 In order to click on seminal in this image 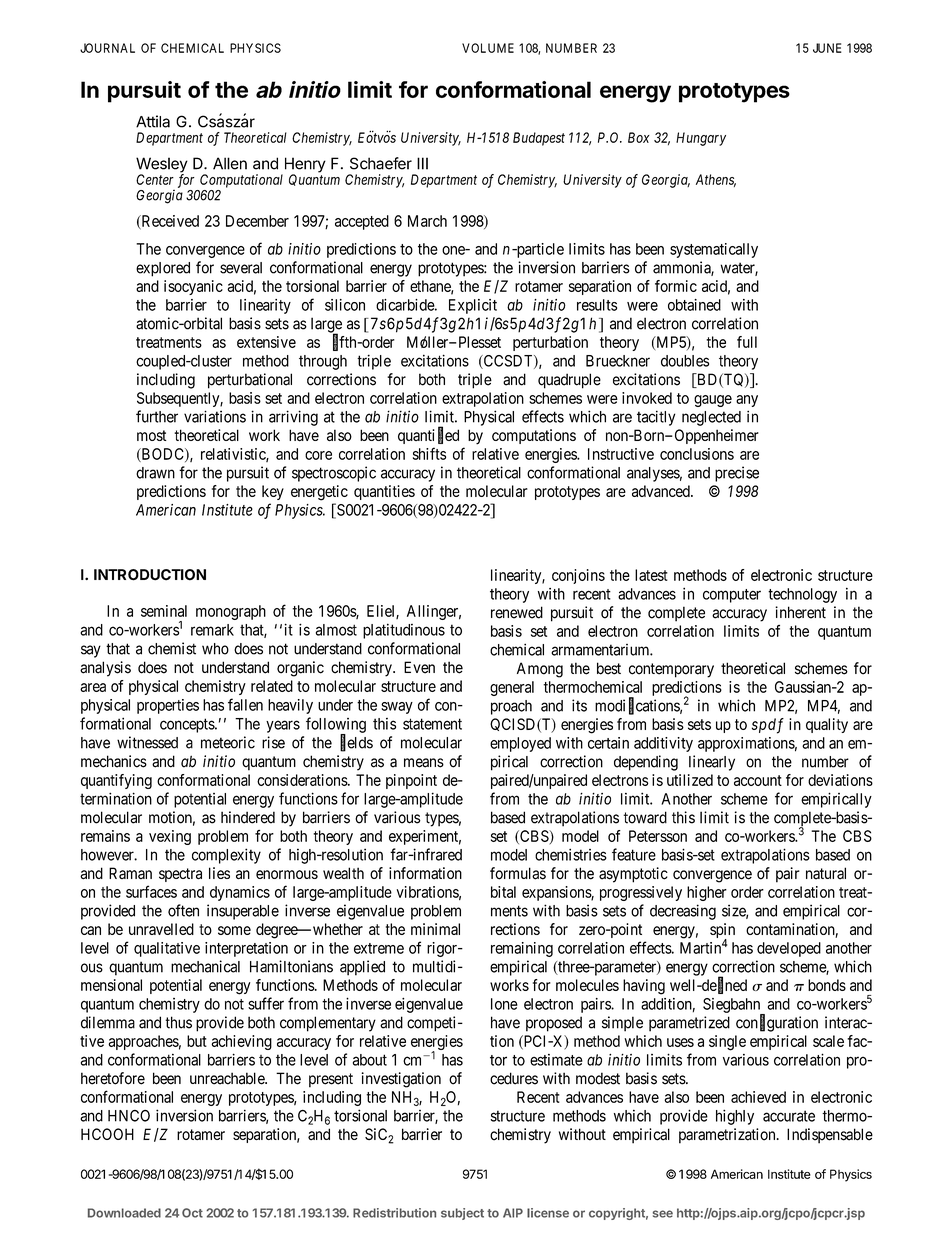, I will do `click(164, 611)`.
